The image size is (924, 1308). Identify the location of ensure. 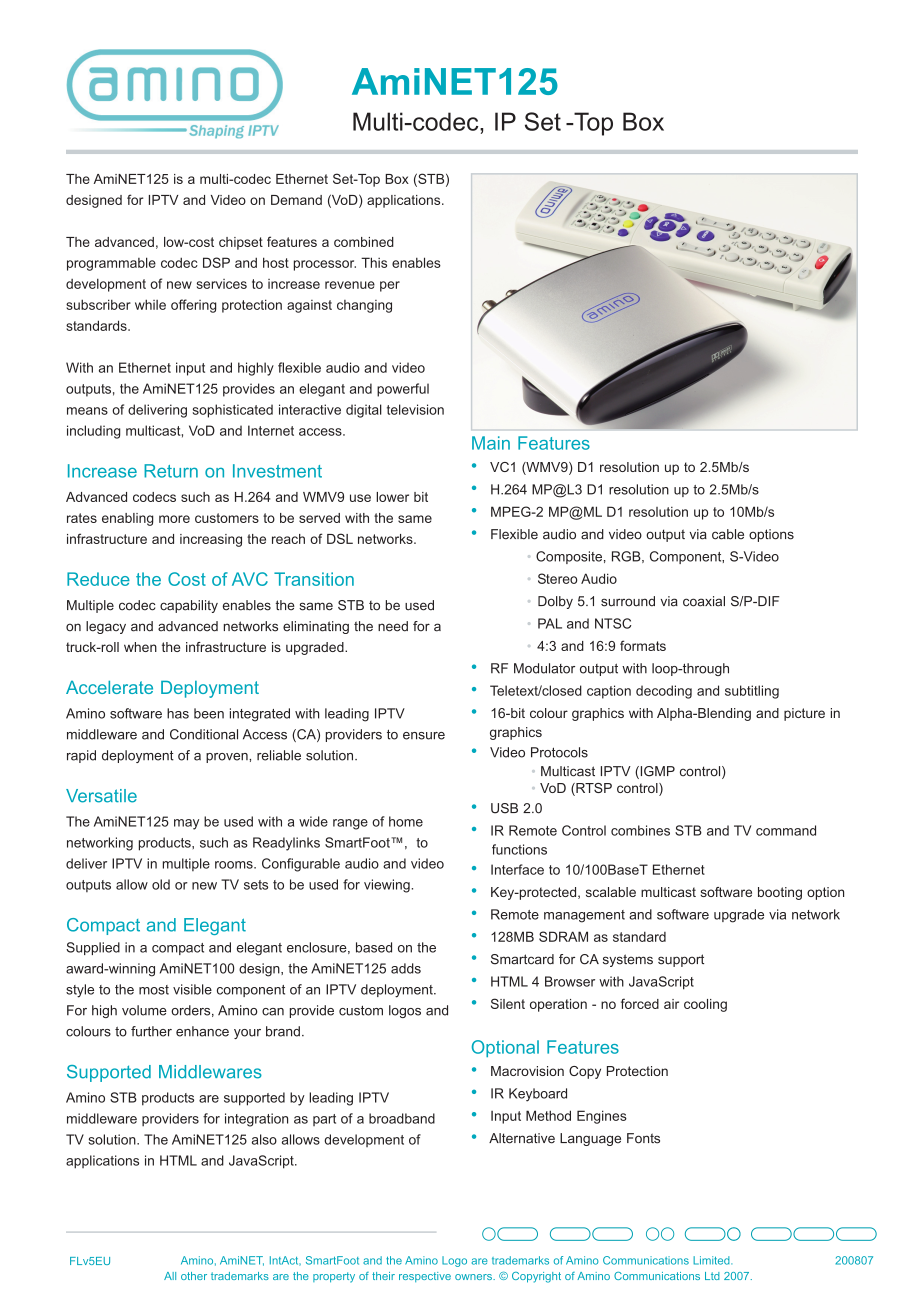
(424, 736).
